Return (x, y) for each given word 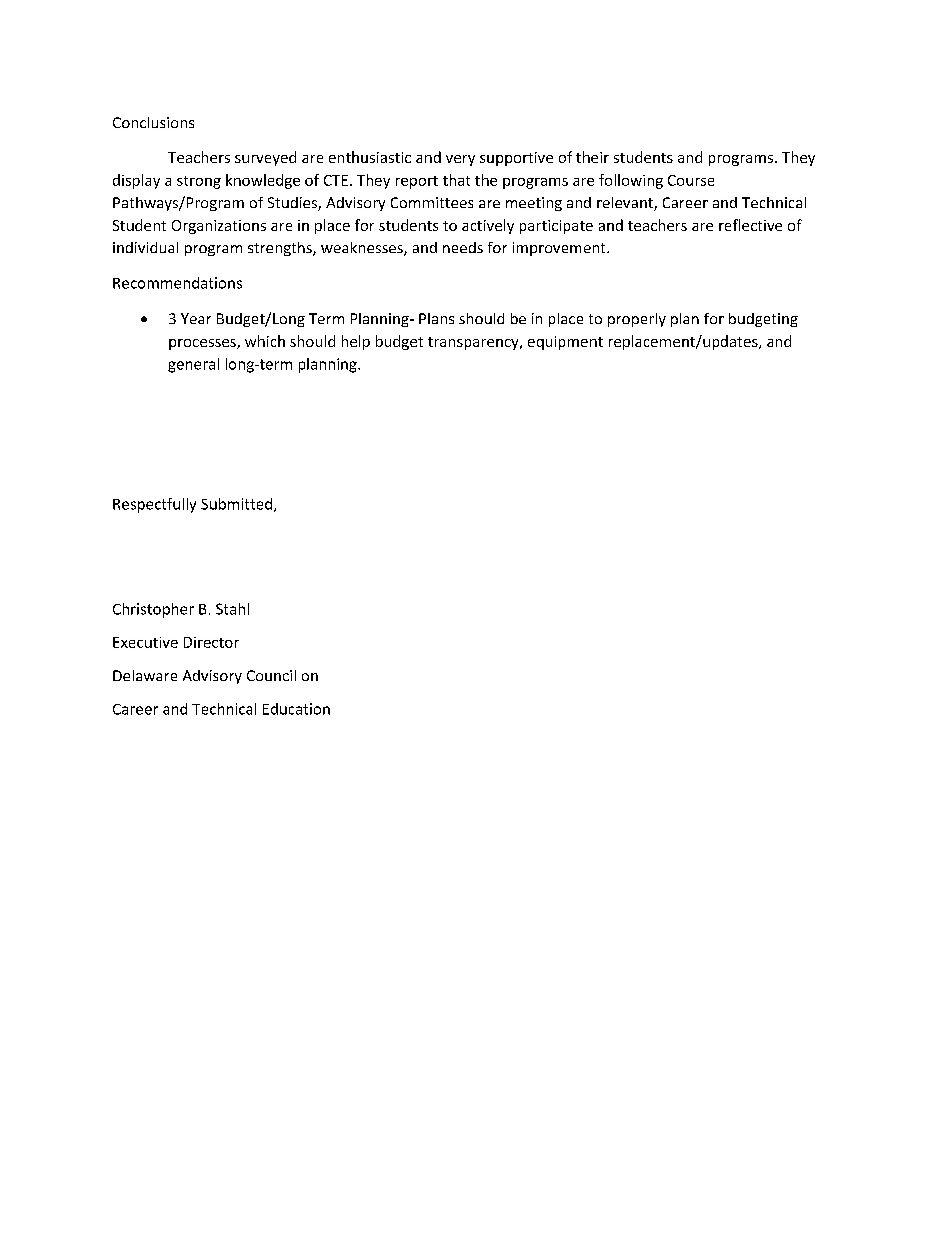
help (356, 342)
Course (691, 180)
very (460, 160)
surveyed (265, 158)
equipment (565, 343)
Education (296, 709)
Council (271, 675)
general (193, 365)
